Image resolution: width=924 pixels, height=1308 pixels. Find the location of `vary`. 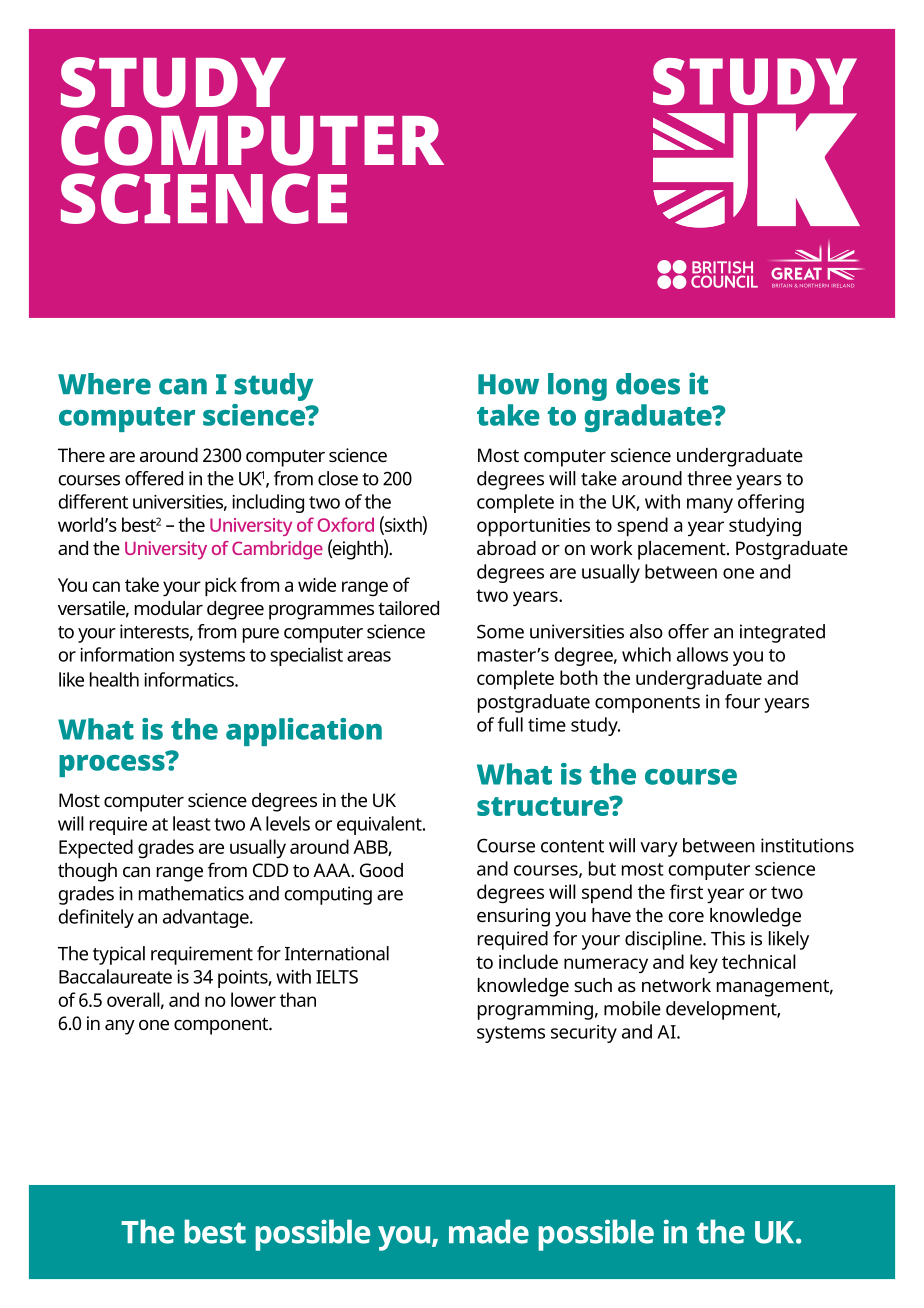

vary is located at coordinates (659, 849).
